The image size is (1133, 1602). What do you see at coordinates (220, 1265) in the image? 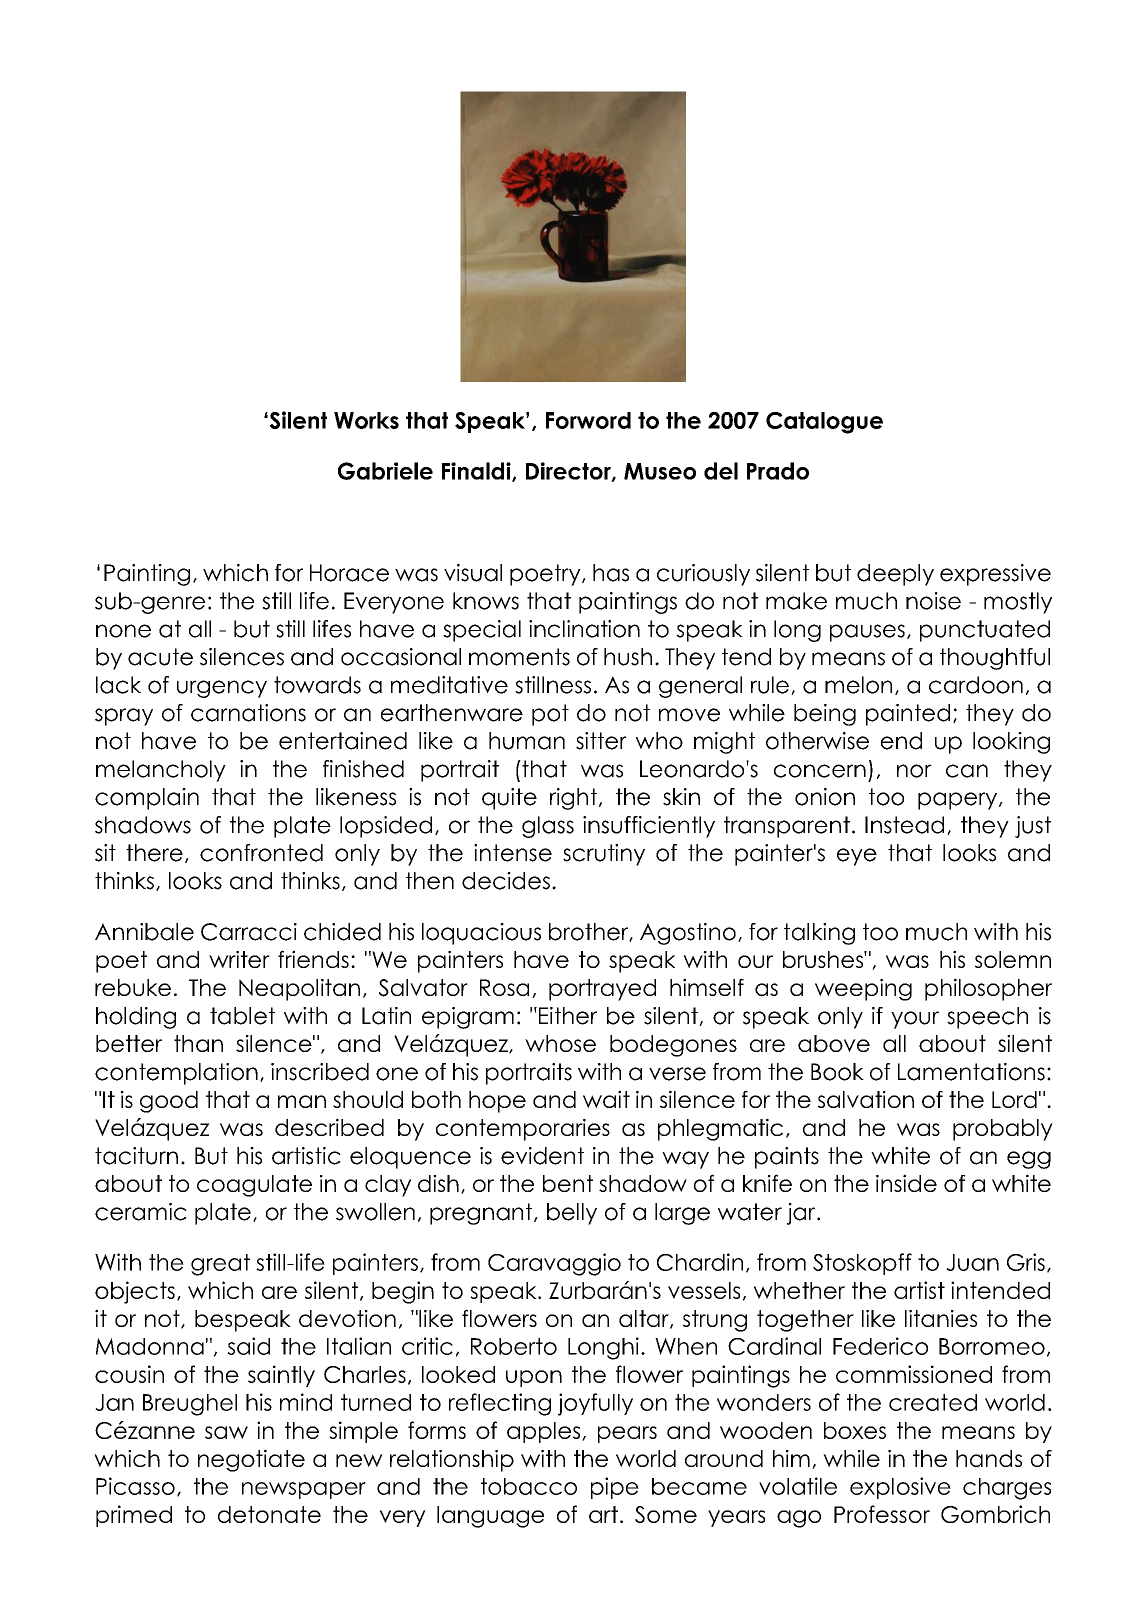
I see `great` at bounding box center [220, 1265].
